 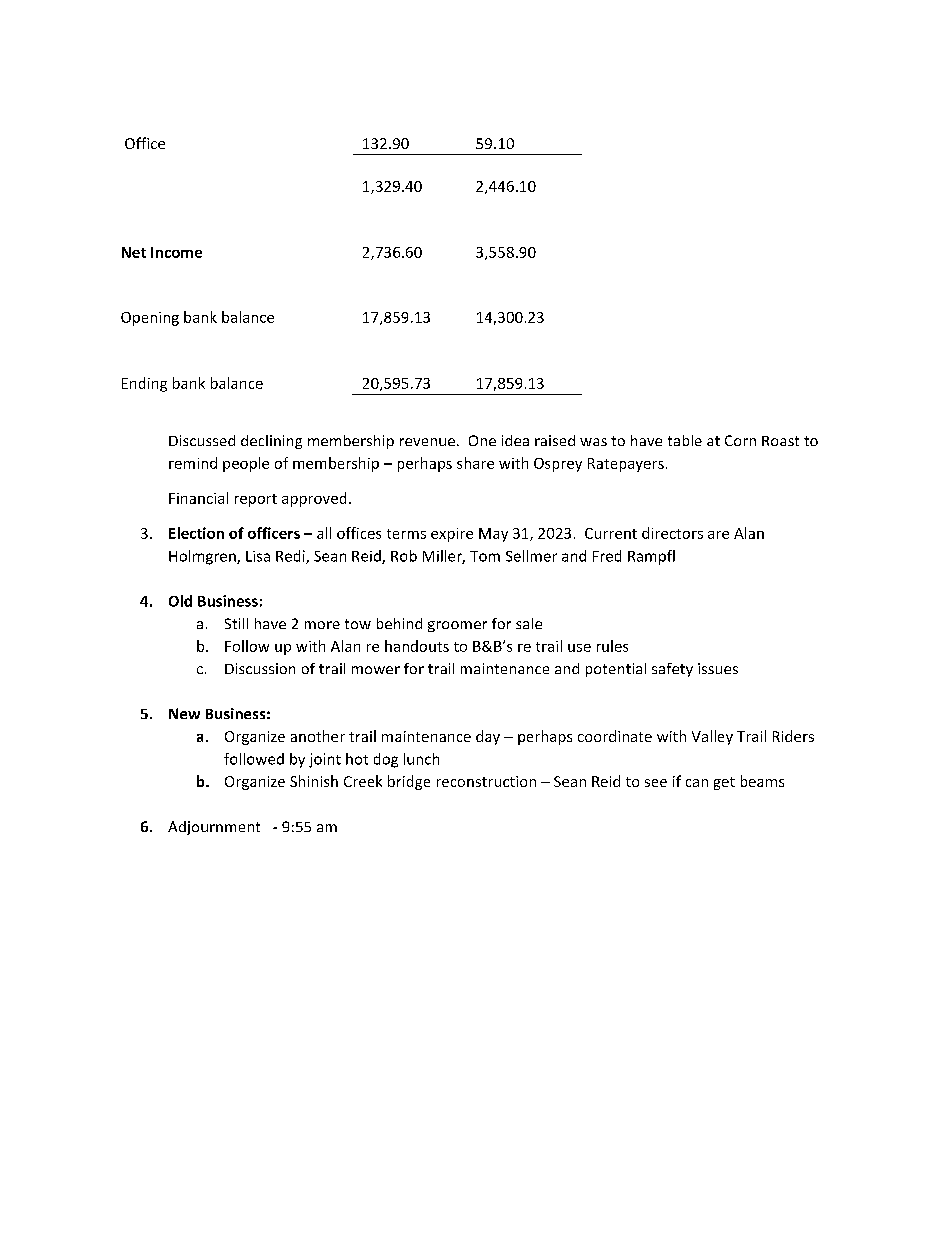 What do you see at coordinates (196, 533) in the document?
I see `Election` at bounding box center [196, 533].
